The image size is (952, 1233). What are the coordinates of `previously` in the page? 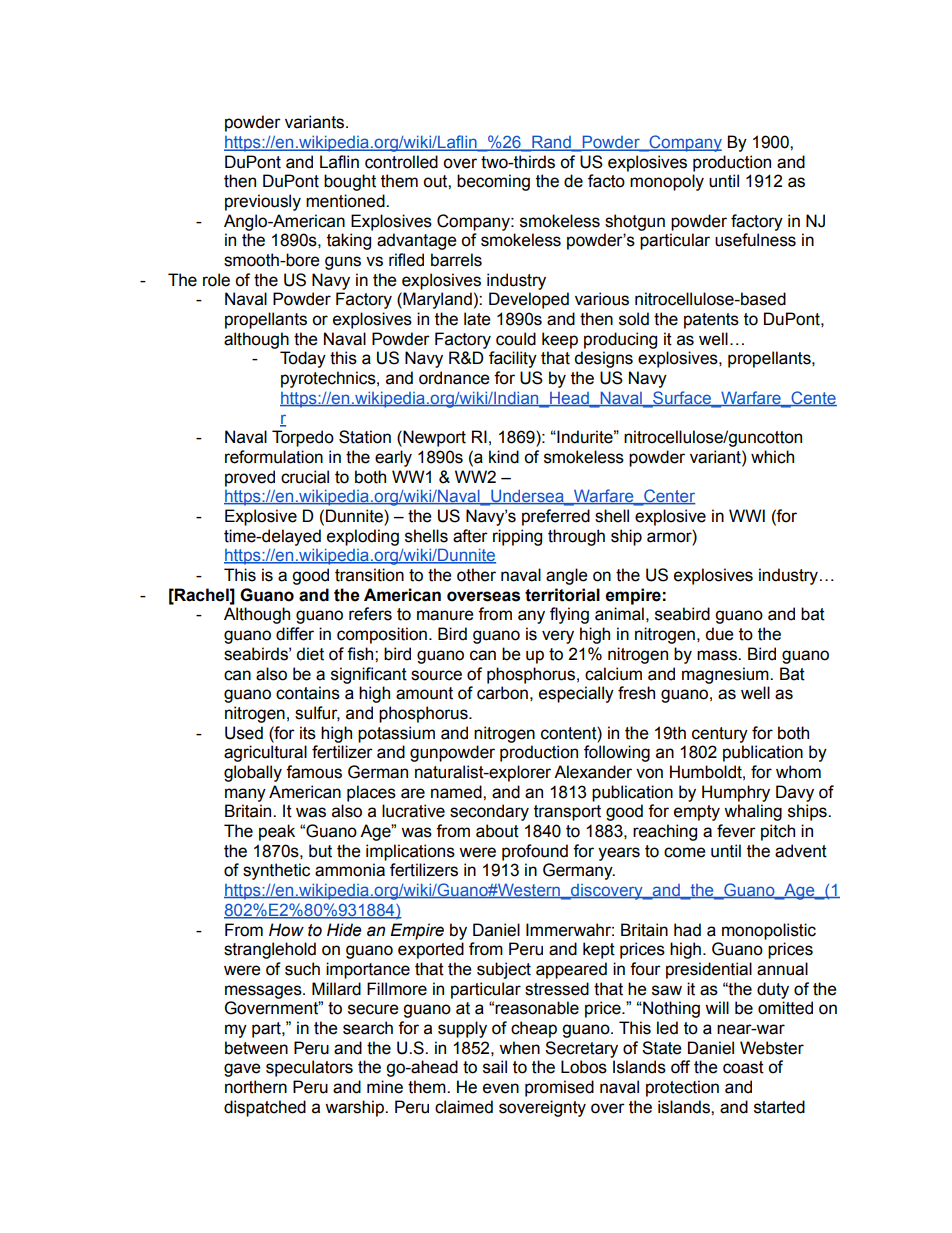 It's located at (263, 202).
